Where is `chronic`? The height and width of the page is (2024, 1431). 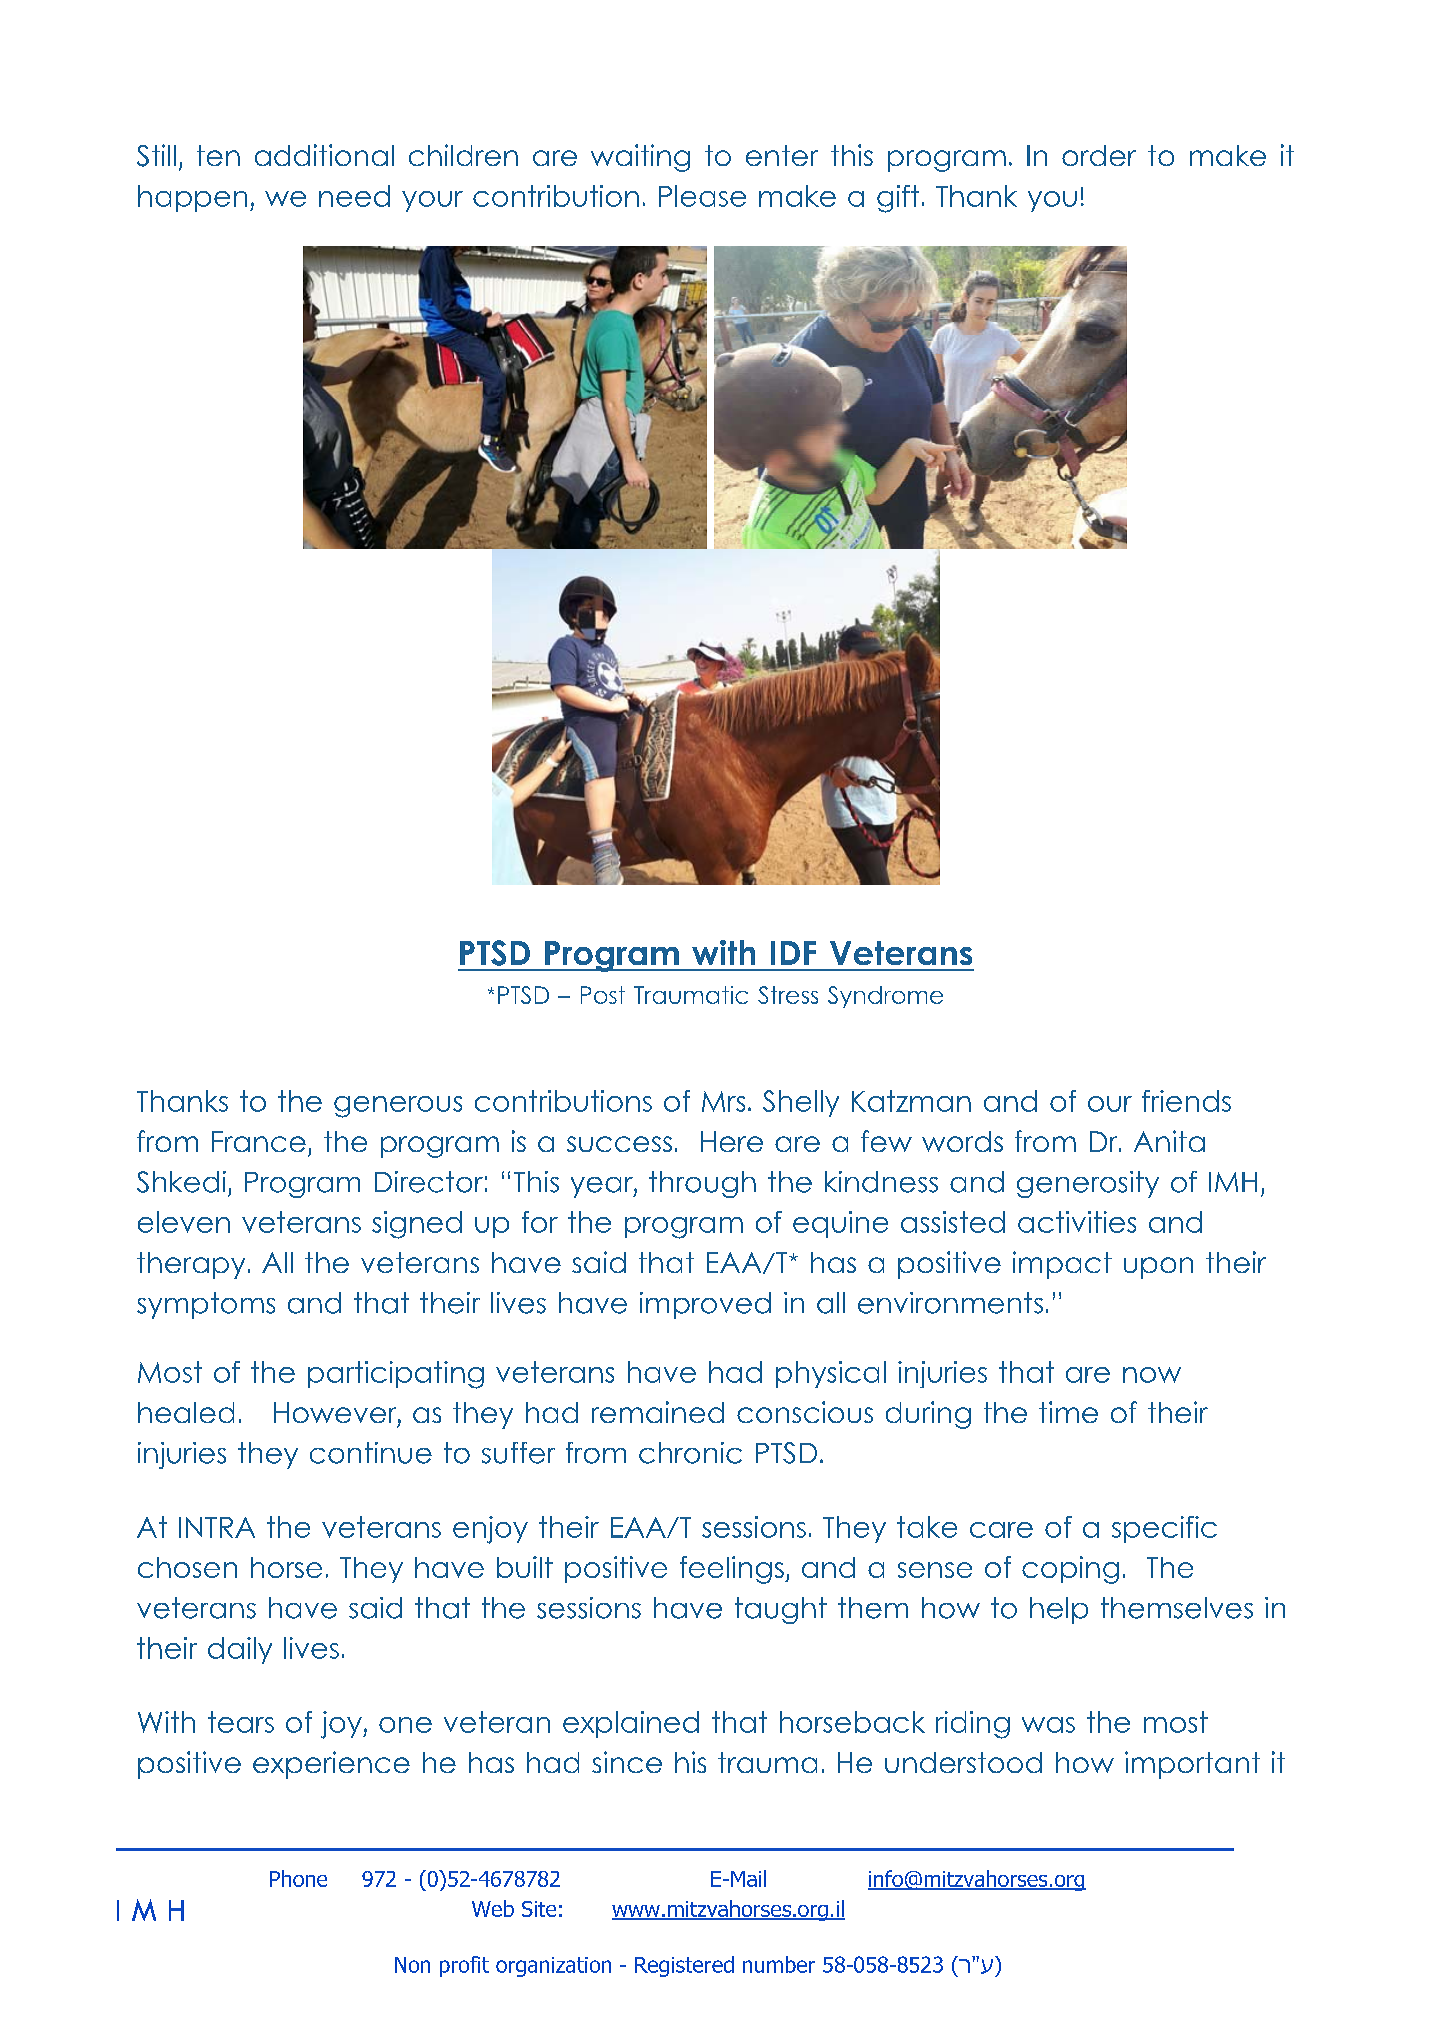
chronic is located at coordinates (690, 1453).
